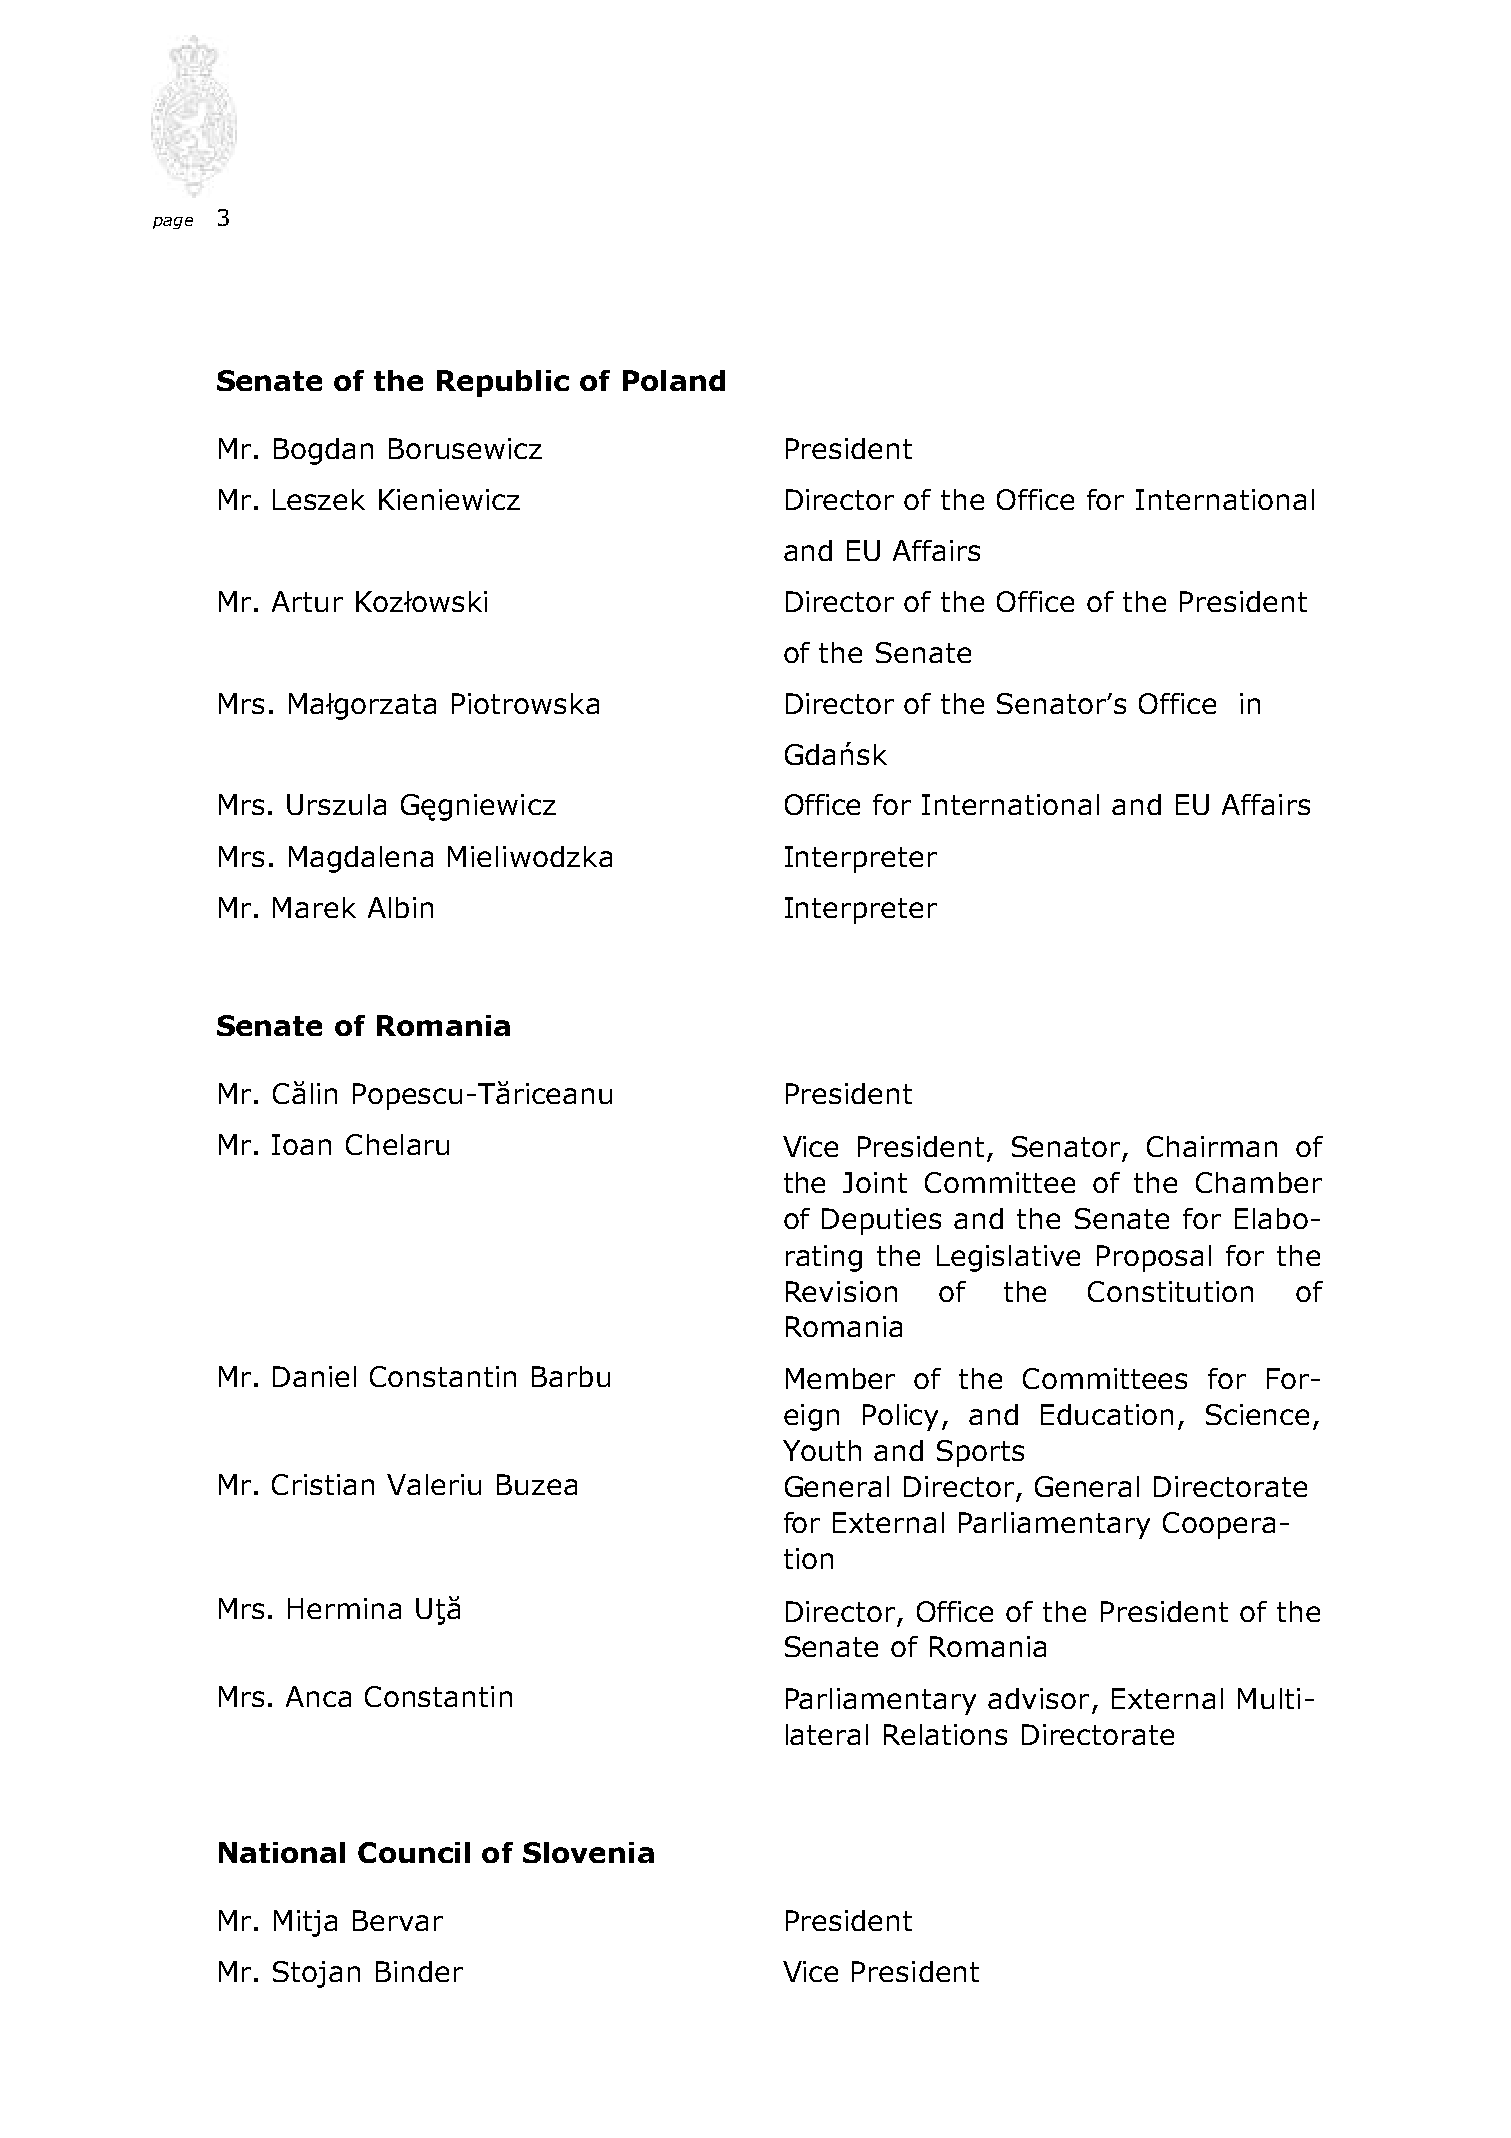 The width and height of the screenshot is (1511, 2138). What do you see at coordinates (674, 380) in the screenshot?
I see `Poland` at bounding box center [674, 380].
